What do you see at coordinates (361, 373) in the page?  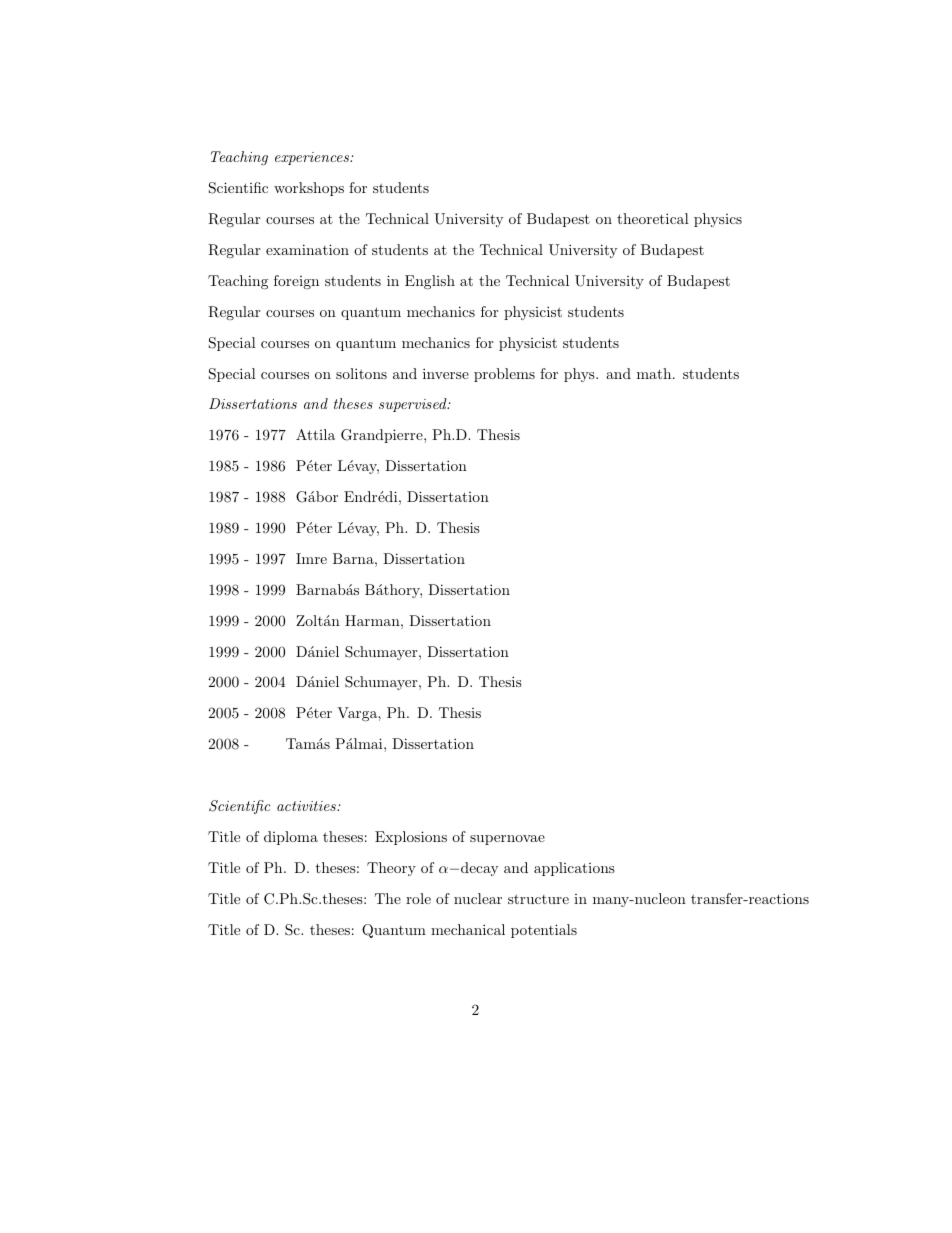 I see `solitons` at bounding box center [361, 373].
